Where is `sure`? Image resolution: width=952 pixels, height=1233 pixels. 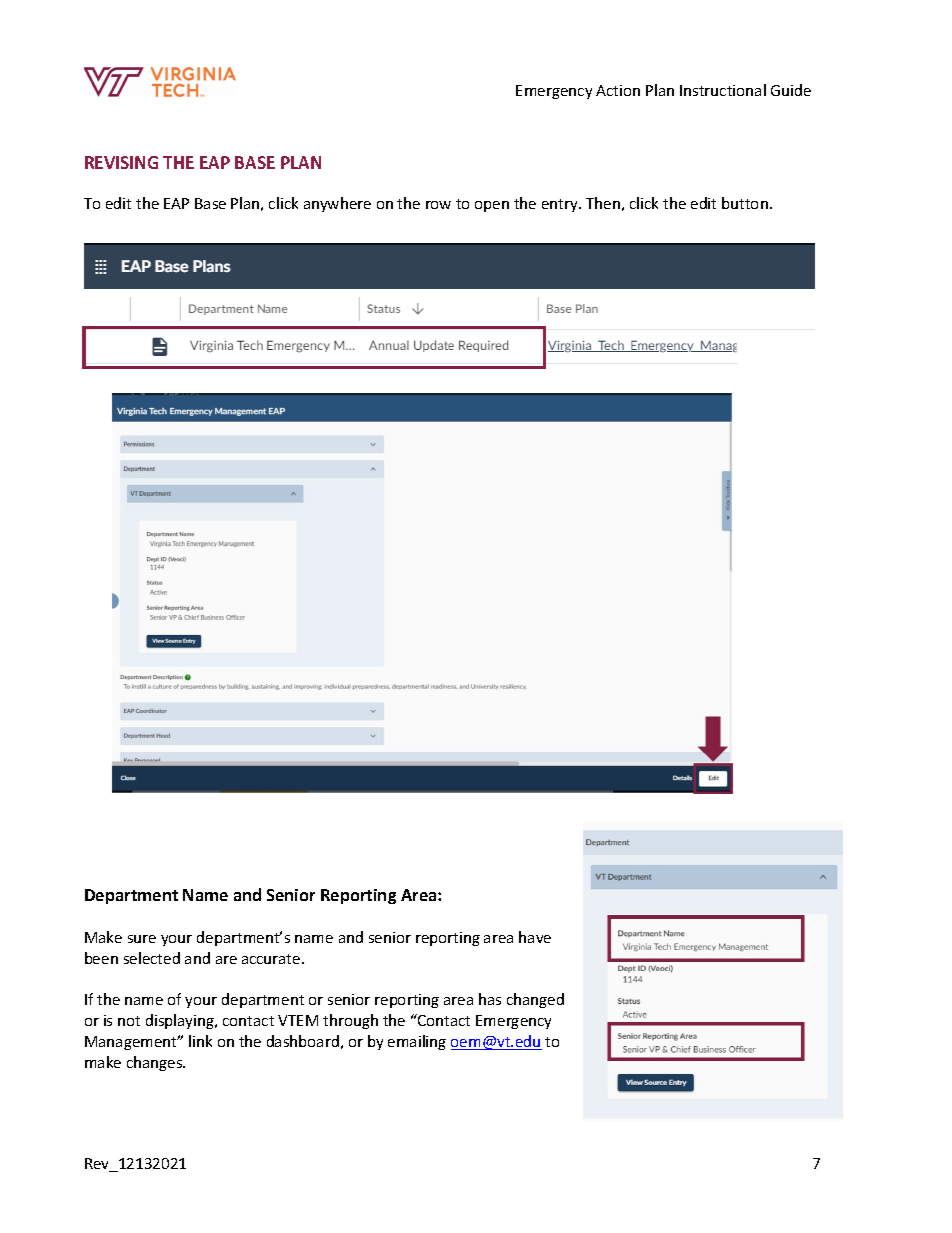
sure is located at coordinates (142, 939).
